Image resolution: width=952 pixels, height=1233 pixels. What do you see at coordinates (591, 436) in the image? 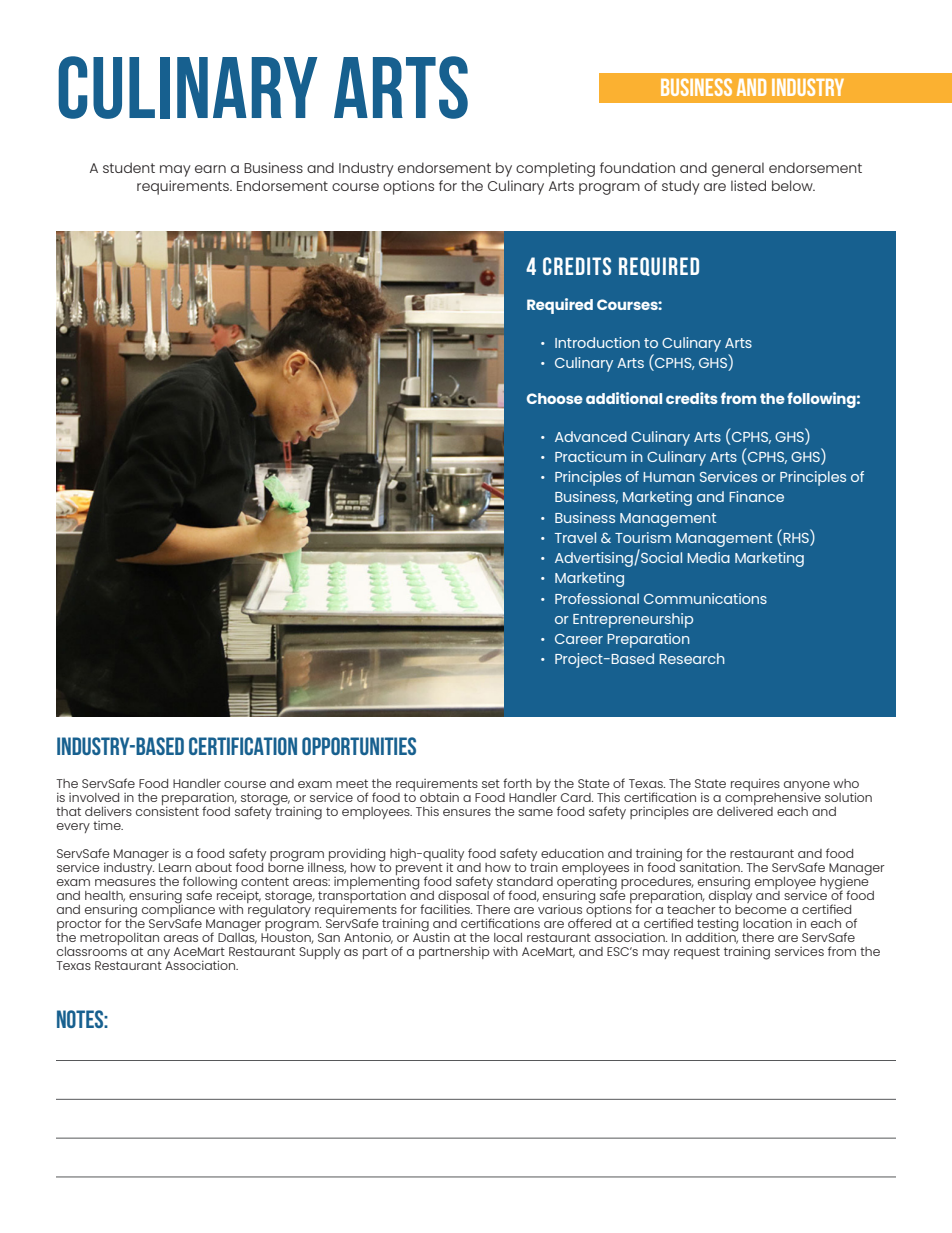
I see `Advanced` at bounding box center [591, 436].
